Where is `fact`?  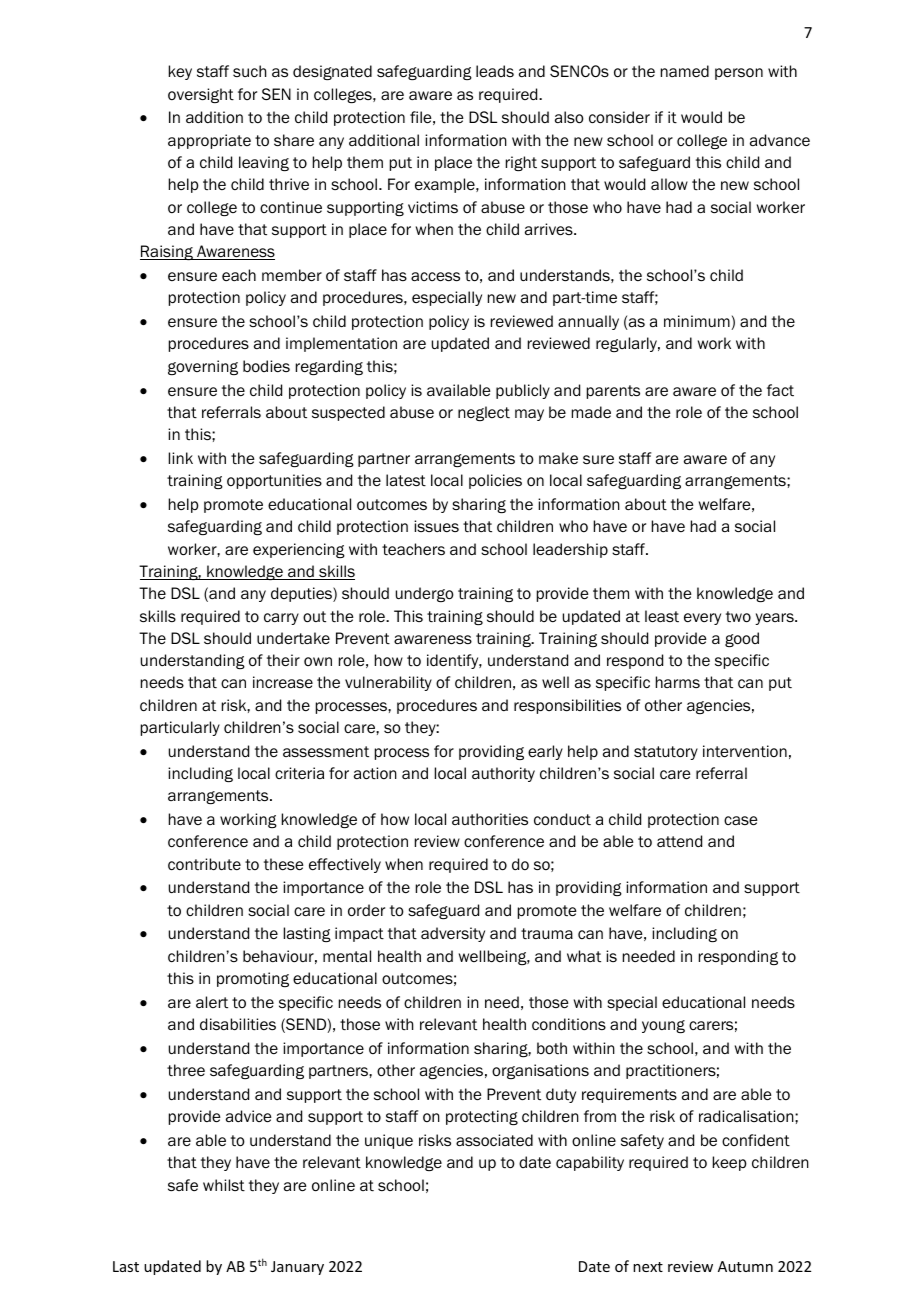 fact is located at coordinates (780, 390).
